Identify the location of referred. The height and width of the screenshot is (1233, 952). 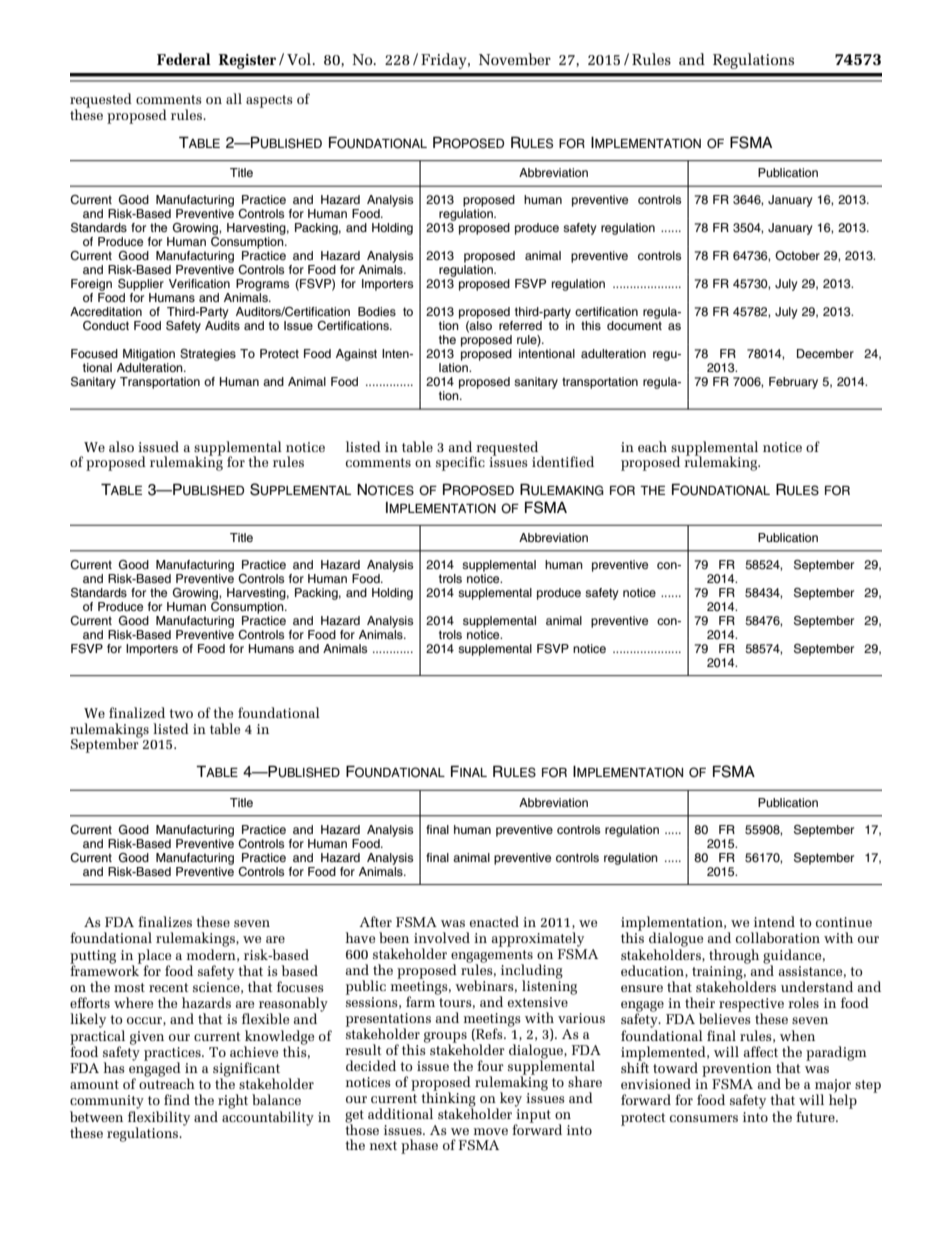
(520, 325).
